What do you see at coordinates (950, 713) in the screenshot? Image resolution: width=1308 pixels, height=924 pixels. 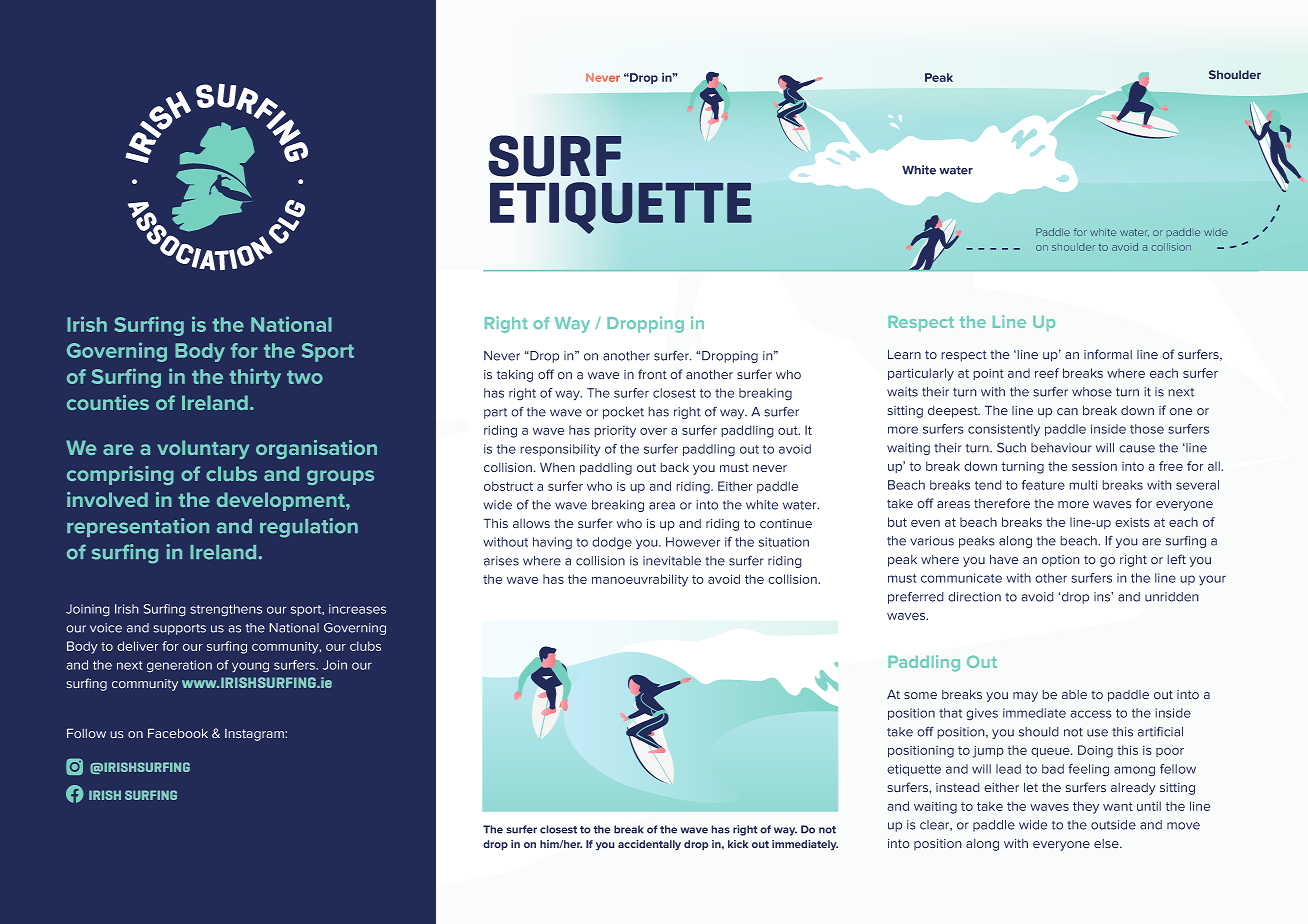 I see `that` at bounding box center [950, 713].
